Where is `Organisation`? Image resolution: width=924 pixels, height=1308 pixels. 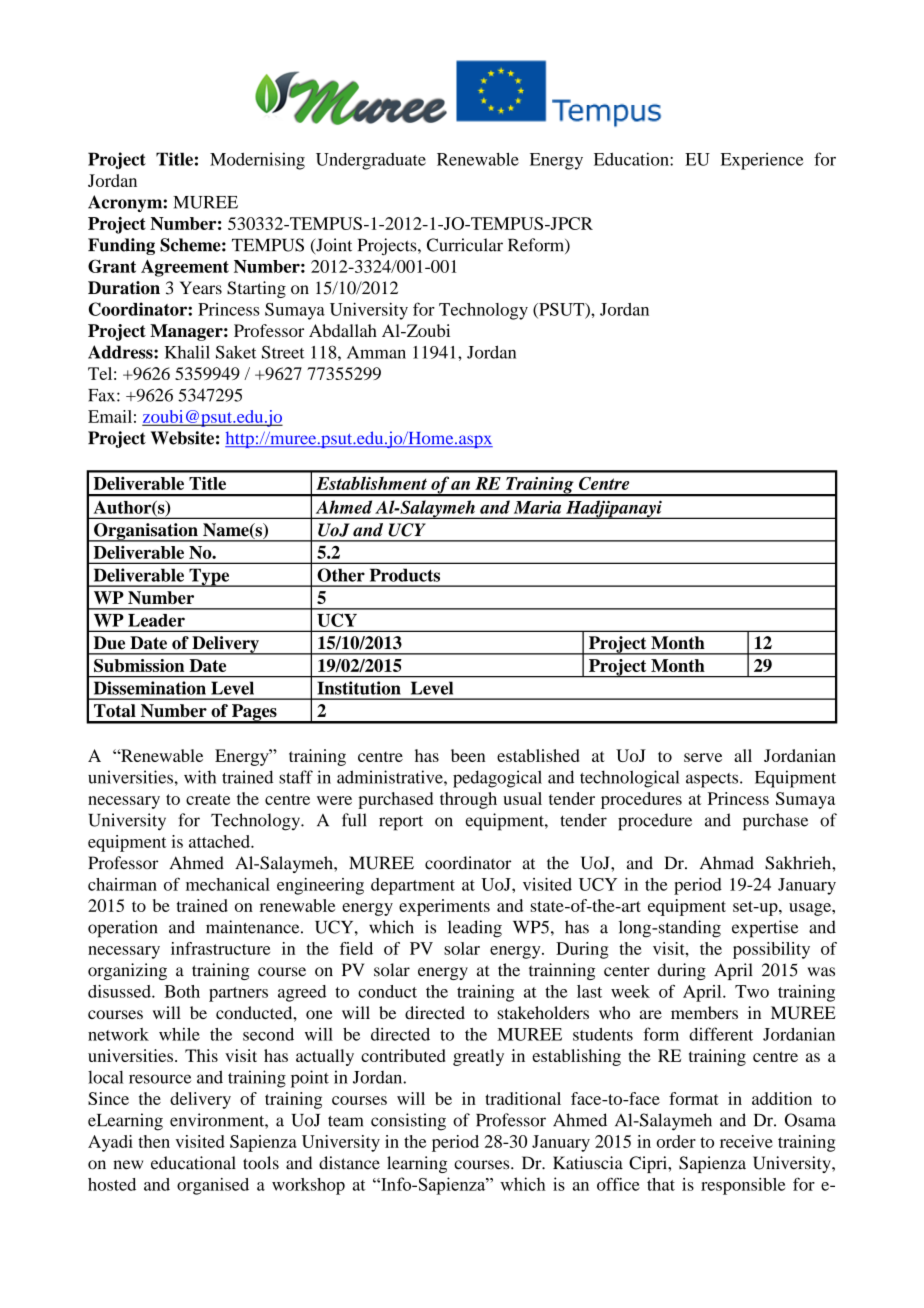
Organisation is located at coordinates (146, 532).
